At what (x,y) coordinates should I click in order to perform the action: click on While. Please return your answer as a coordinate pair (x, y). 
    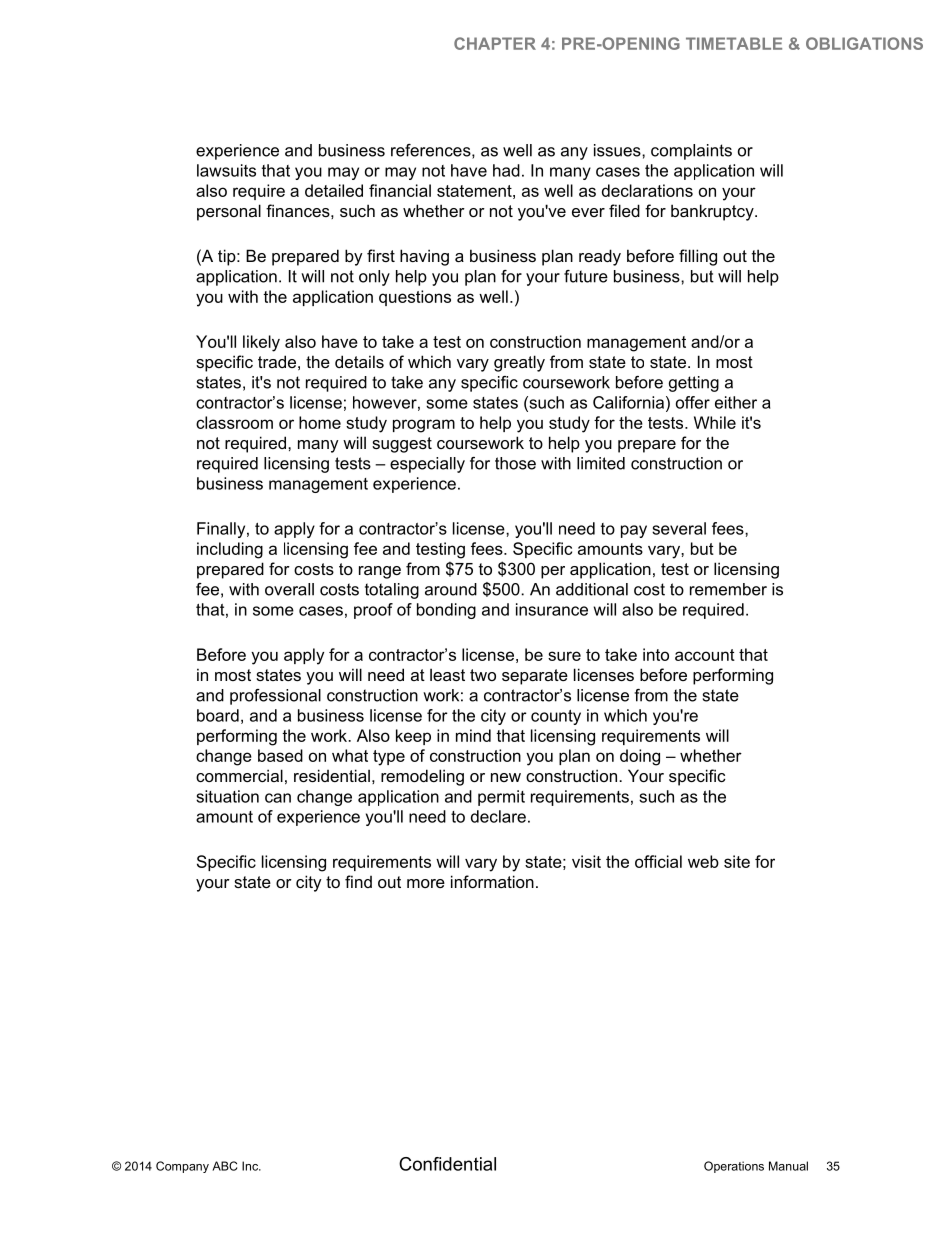
    Looking at the image, I should click on (715, 422).
